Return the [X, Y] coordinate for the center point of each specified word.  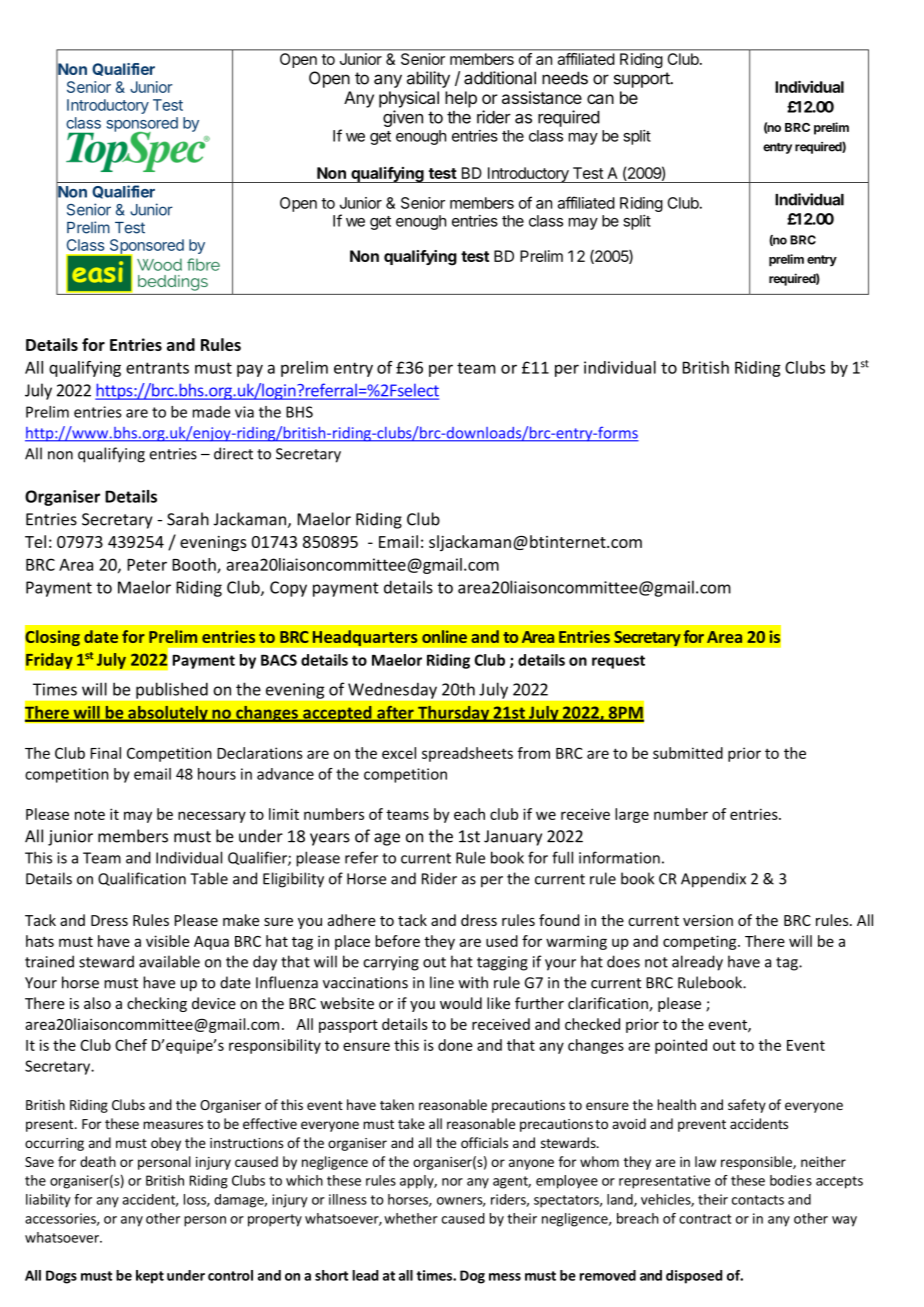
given [403, 118]
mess [505, 1277]
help [461, 99]
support [643, 80]
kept [150, 1277]
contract [705, 1219]
